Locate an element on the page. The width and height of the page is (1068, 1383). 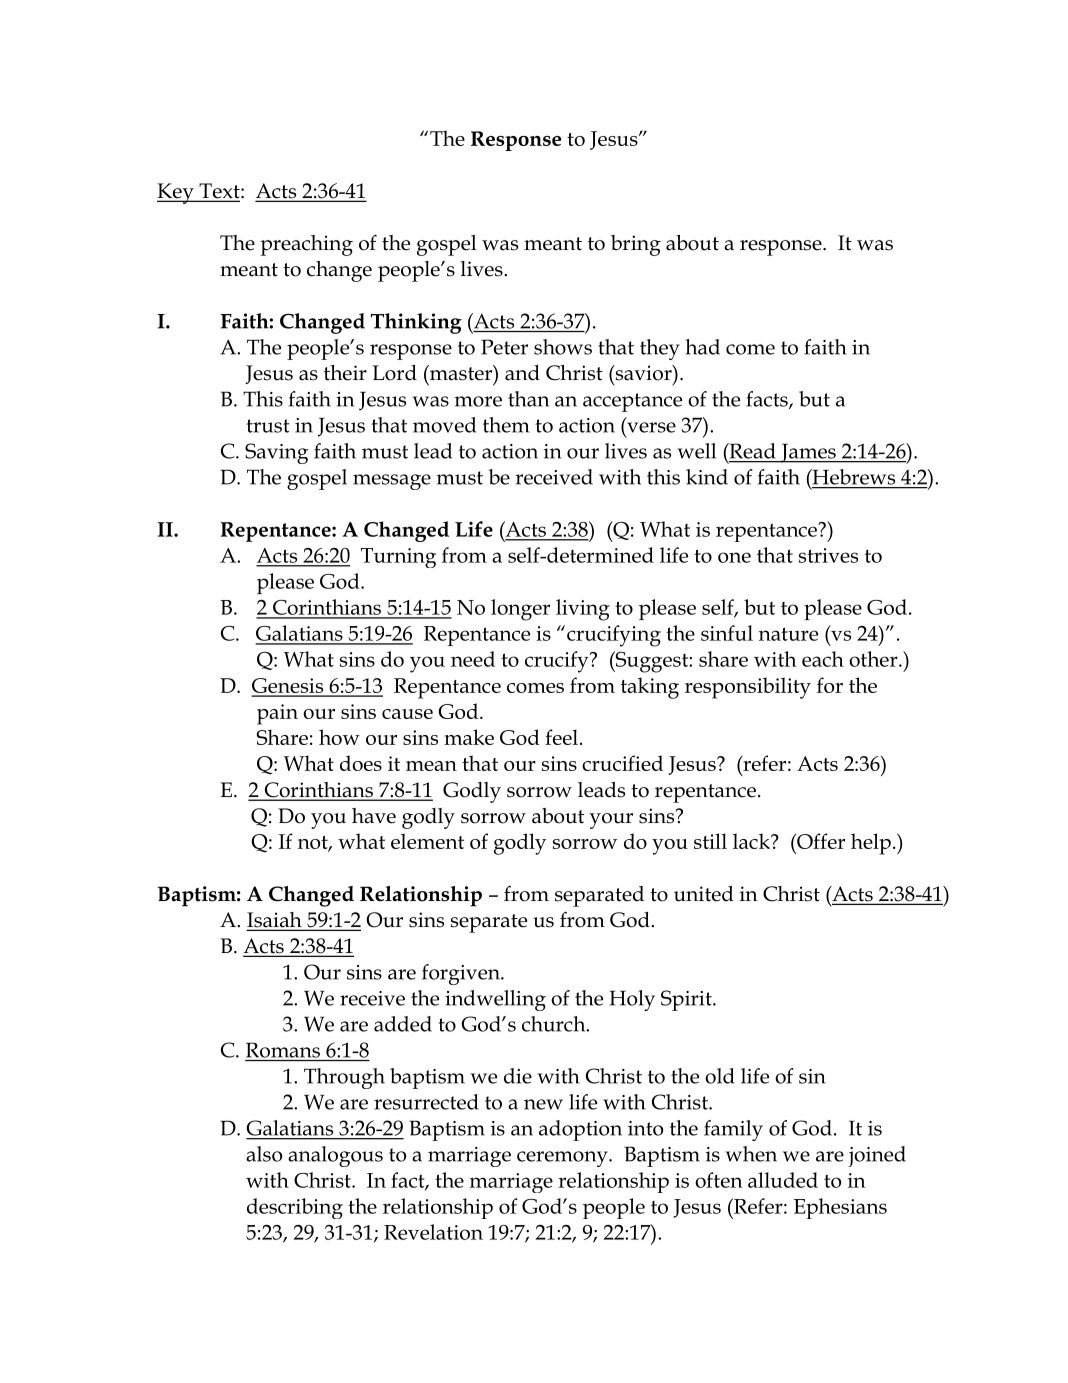
Text is located at coordinates (219, 192).
